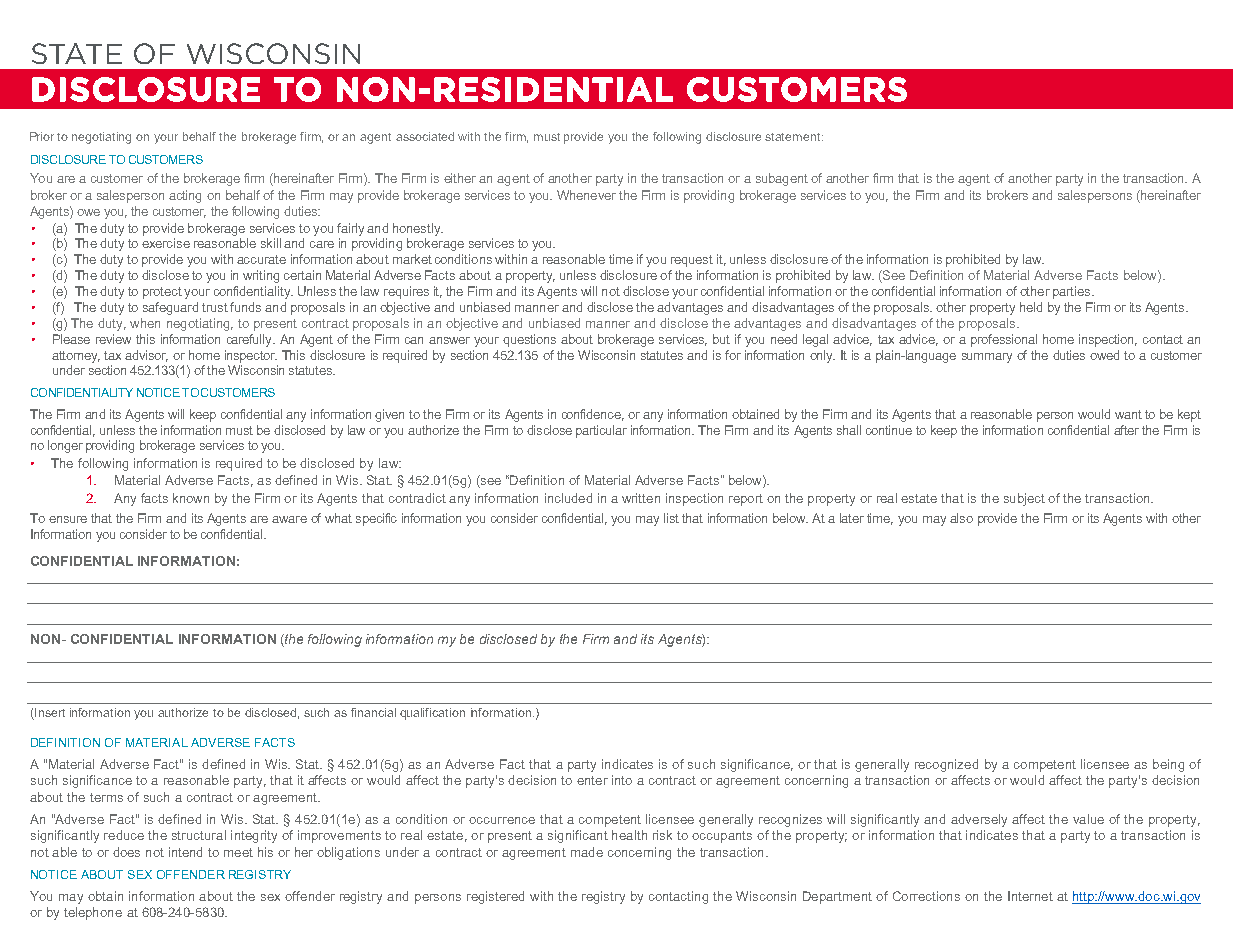  I want to click on made, so click(587, 852).
